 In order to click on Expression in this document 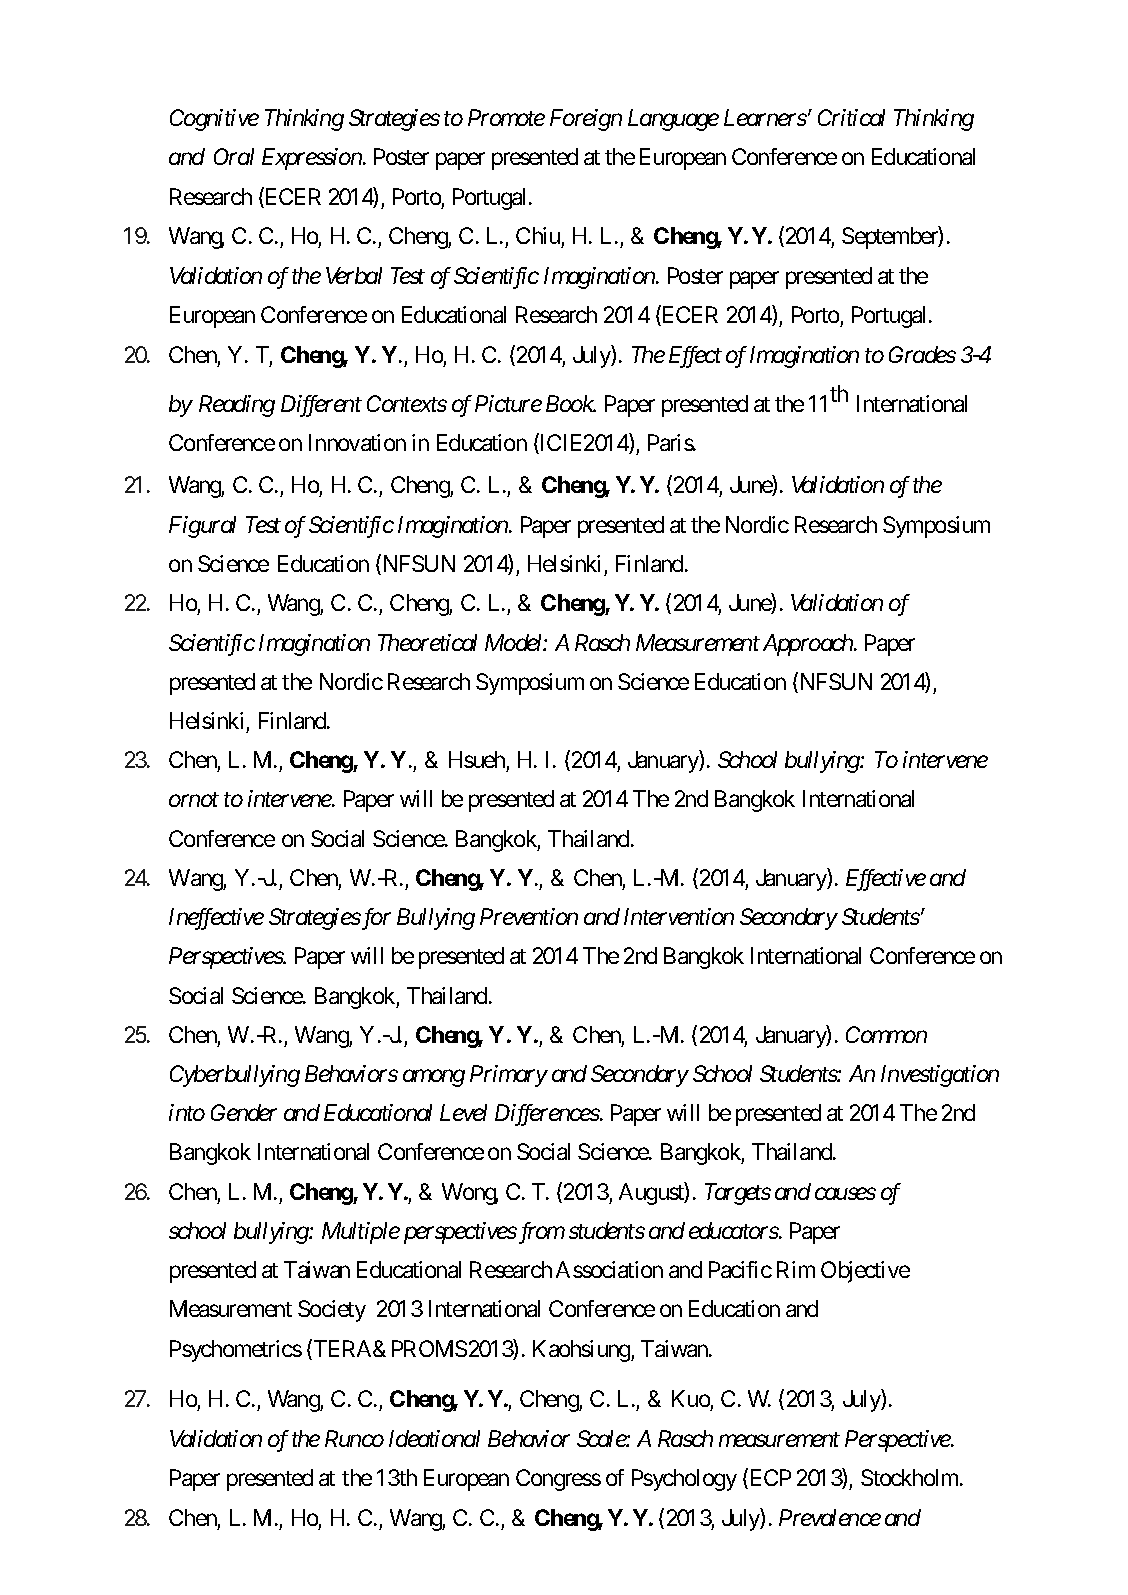, I will do `click(312, 159)`.
